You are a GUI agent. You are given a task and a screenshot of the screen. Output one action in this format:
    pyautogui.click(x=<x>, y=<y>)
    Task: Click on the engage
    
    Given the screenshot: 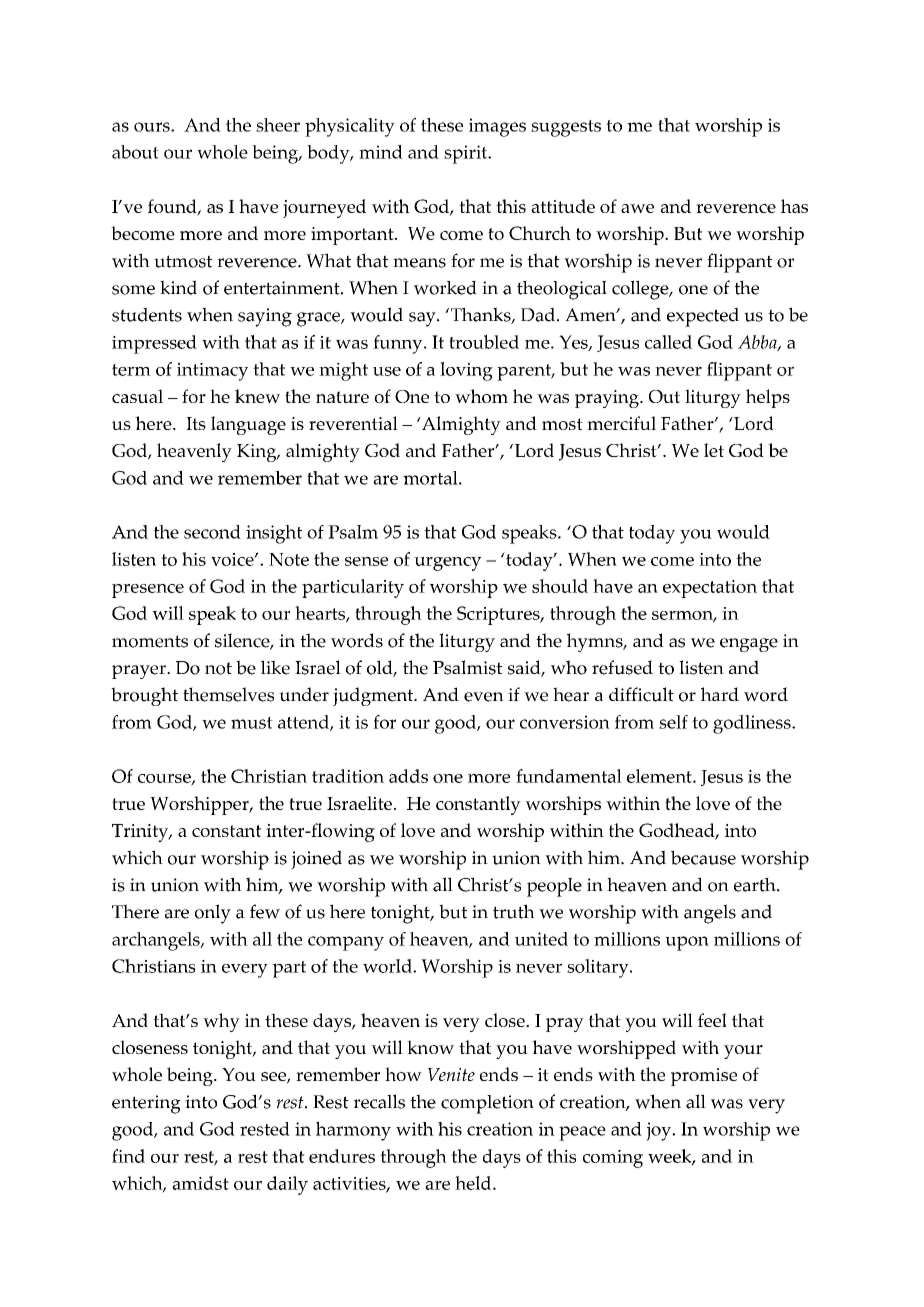 What is the action you would take?
    pyautogui.click(x=749, y=645)
